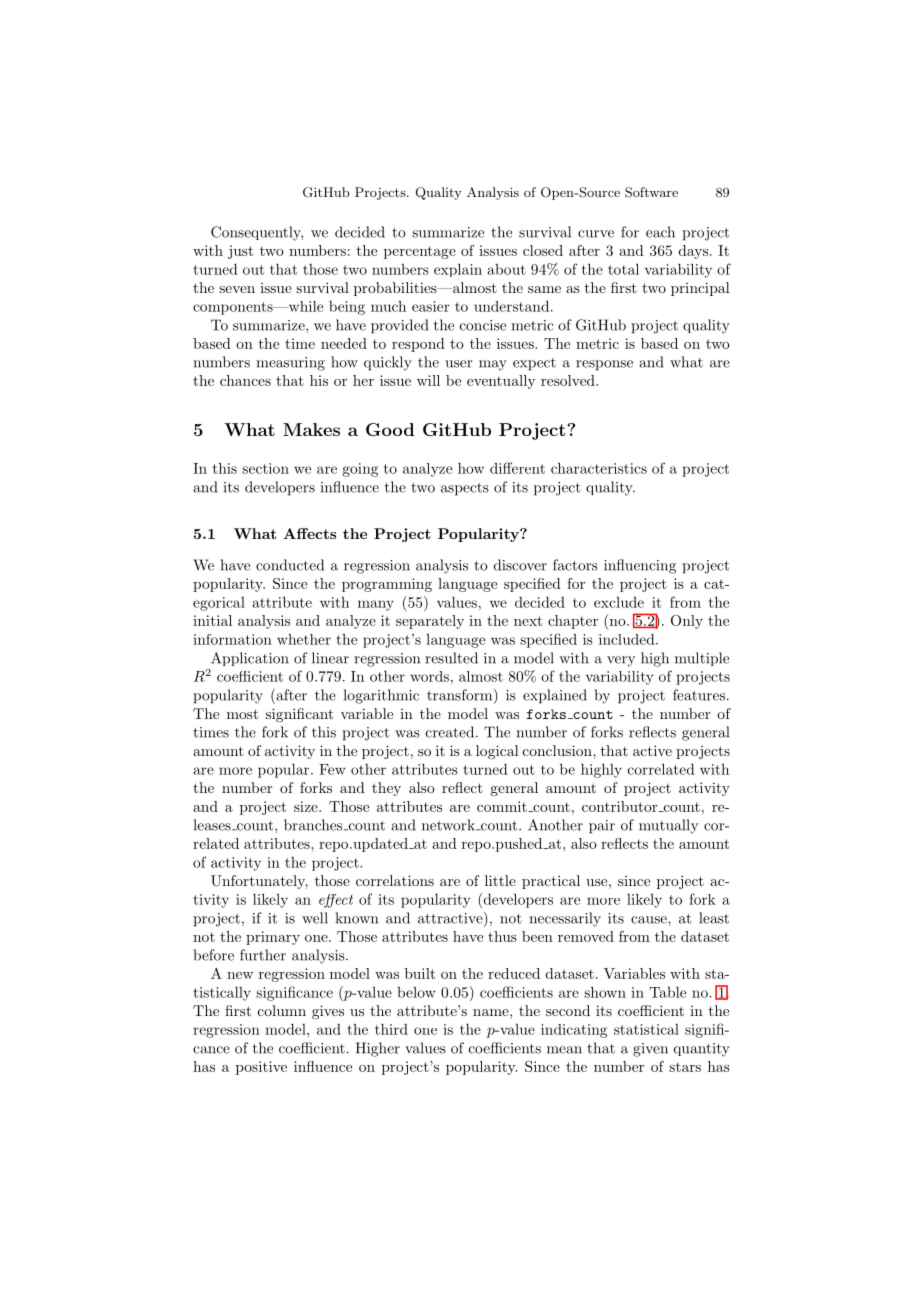 The image size is (924, 1308). What do you see at coordinates (451, 658) in the screenshot?
I see `resulted` at bounding box center [451, 658].
